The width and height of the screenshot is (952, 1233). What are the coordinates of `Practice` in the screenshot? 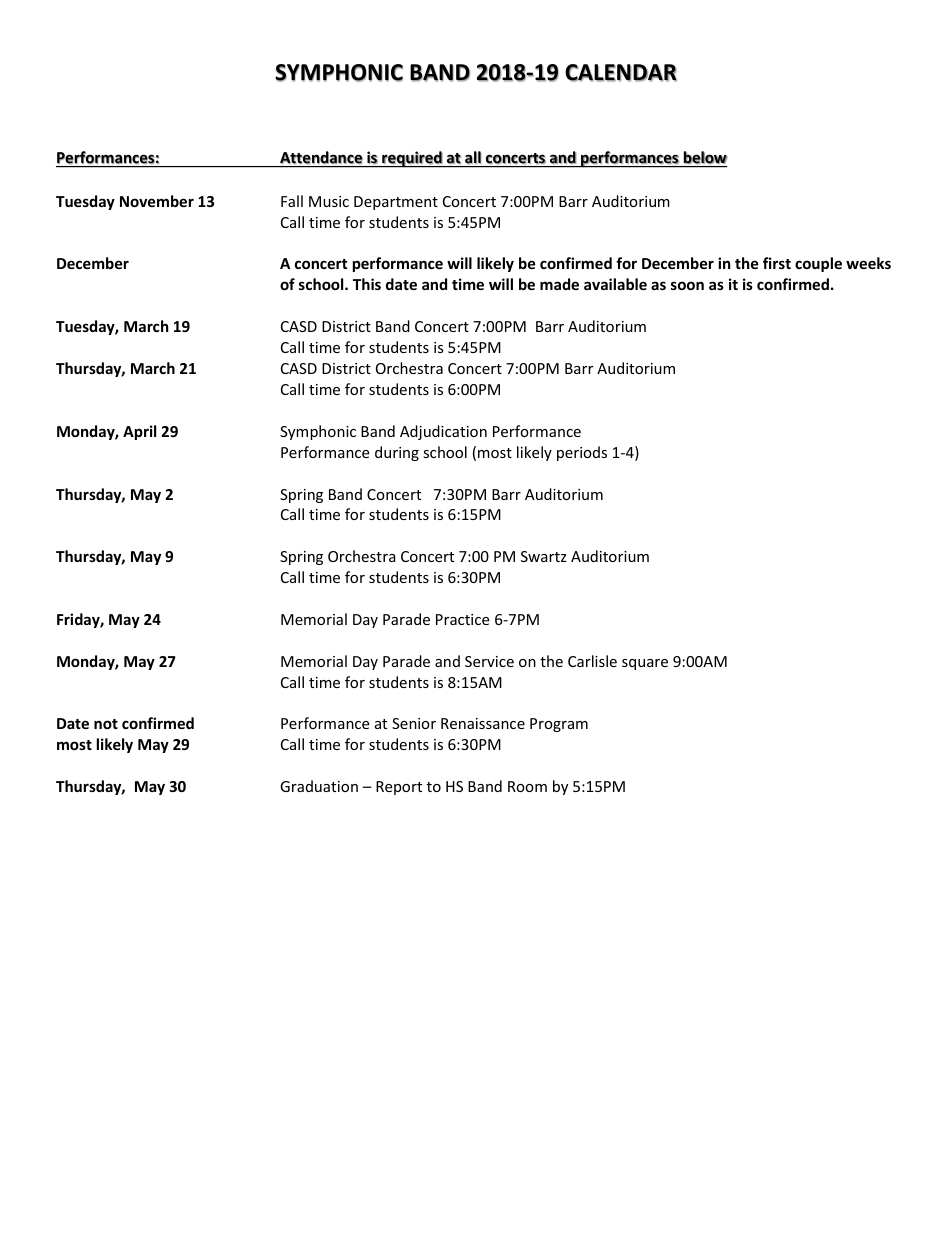 It's located at (462, 619).
